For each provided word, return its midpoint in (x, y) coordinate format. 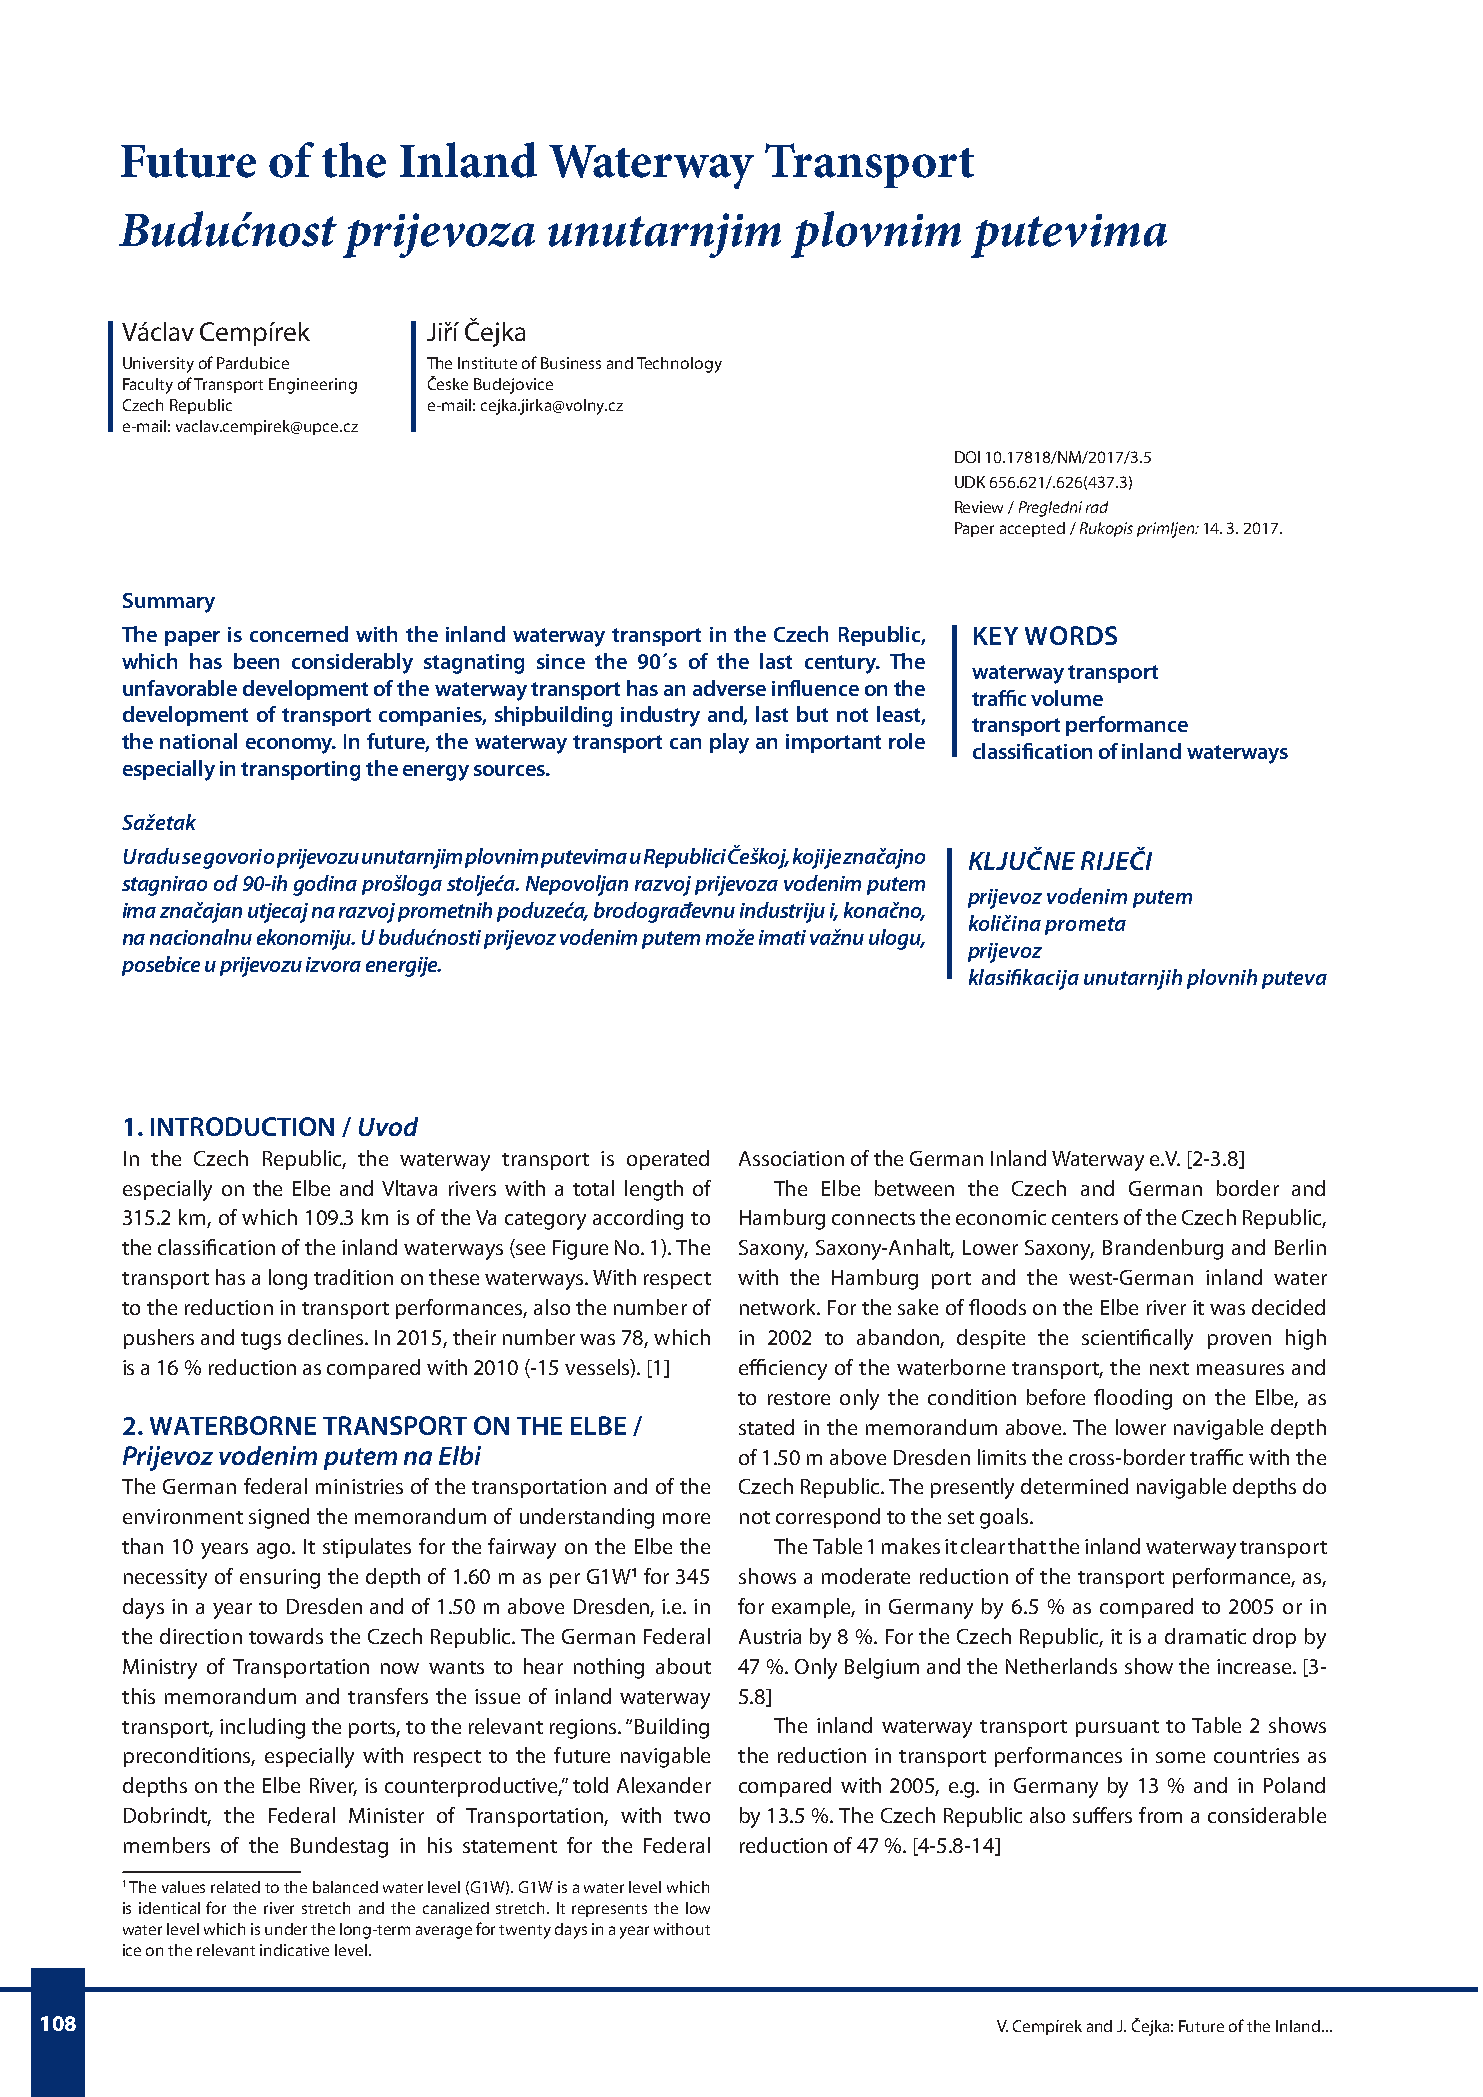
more (686, 1518)
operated (668, 1160)
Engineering (313, 386)
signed (279, 1518)
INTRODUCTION (242, 1126)
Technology (679, 365)
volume (1067, 698)
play (729, 743)
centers (1085, 1218)
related (235, 1887)
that (1027, 1546)
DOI (967, 457)
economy (290, 746)
